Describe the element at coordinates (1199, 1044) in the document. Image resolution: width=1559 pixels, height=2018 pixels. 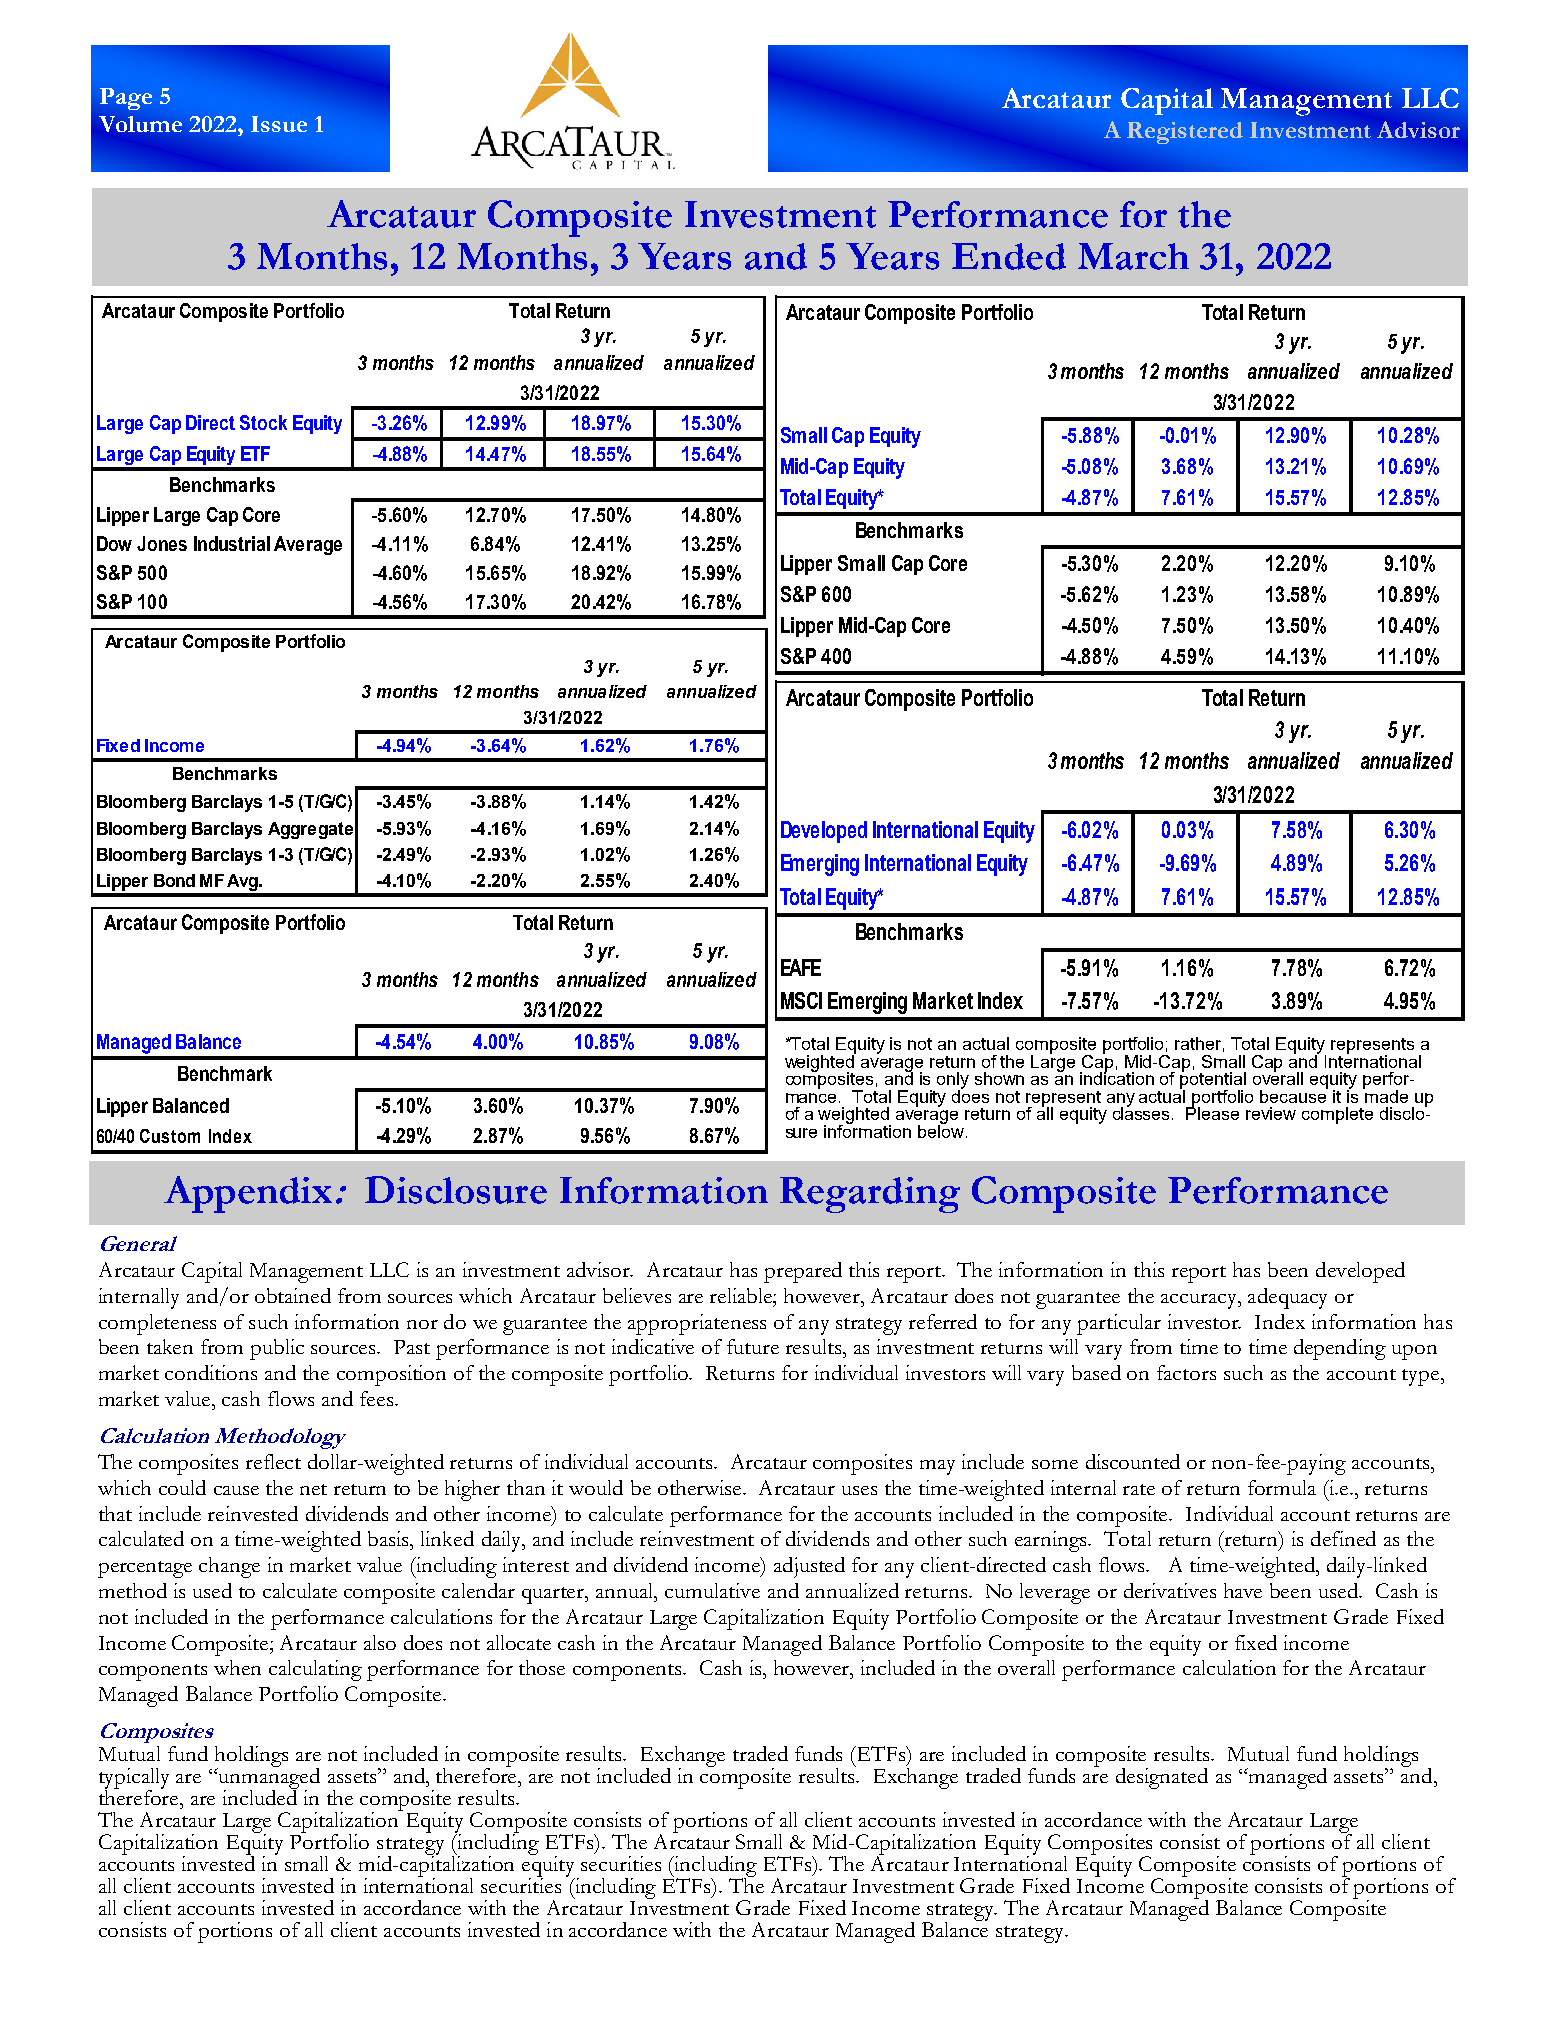
I see `rather` at that location.
